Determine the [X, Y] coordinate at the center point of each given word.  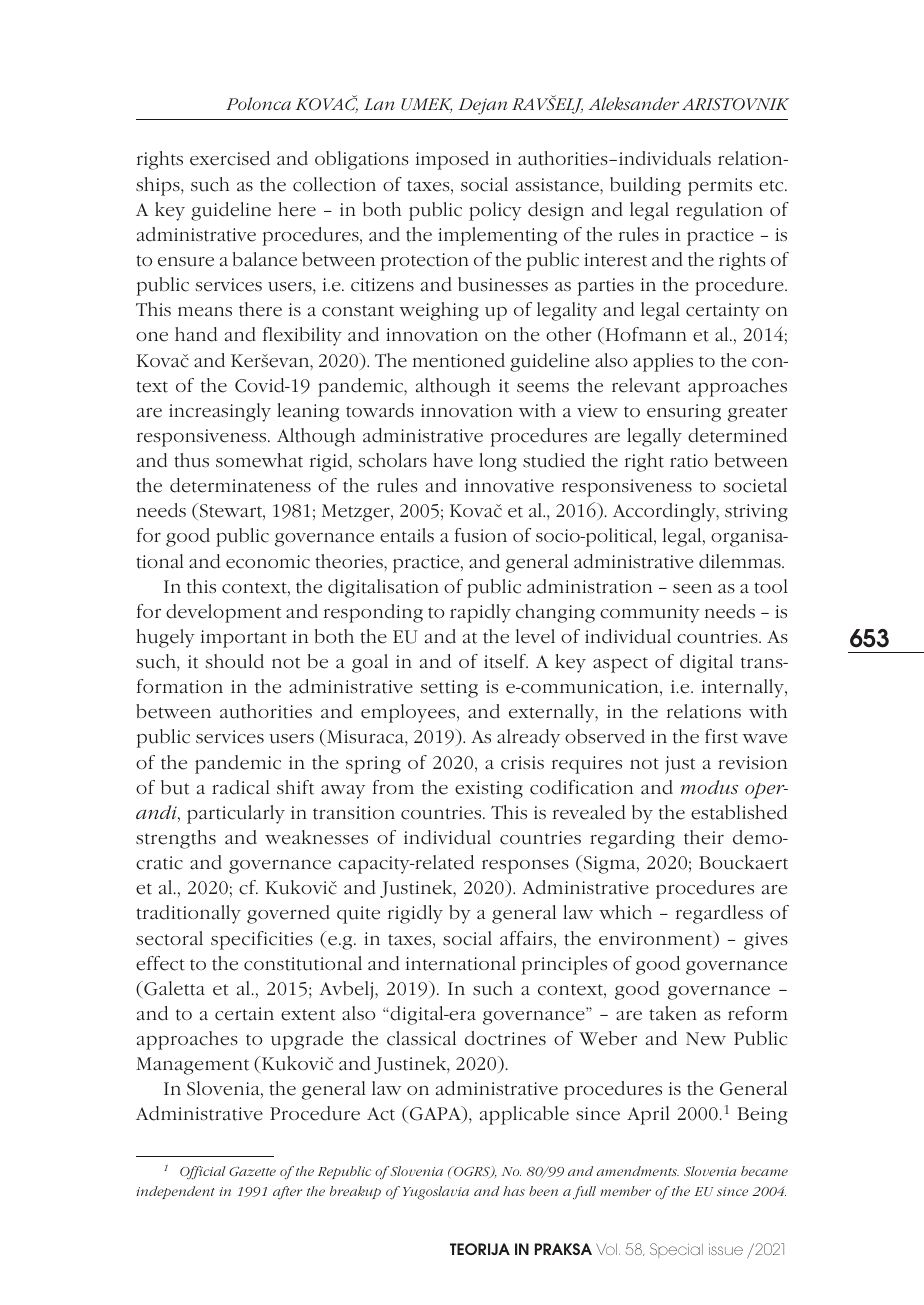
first [721, 736]
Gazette [252, 1171]
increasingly [220, 412]
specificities [262, 940]
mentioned [459, 360]
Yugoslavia [436, 1193]
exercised [230, 158]
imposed [452, 160]
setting [449, 689]
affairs [527, 939]
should [234, 661]
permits [720, 187]
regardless [719, 914]
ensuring [684, 413]
